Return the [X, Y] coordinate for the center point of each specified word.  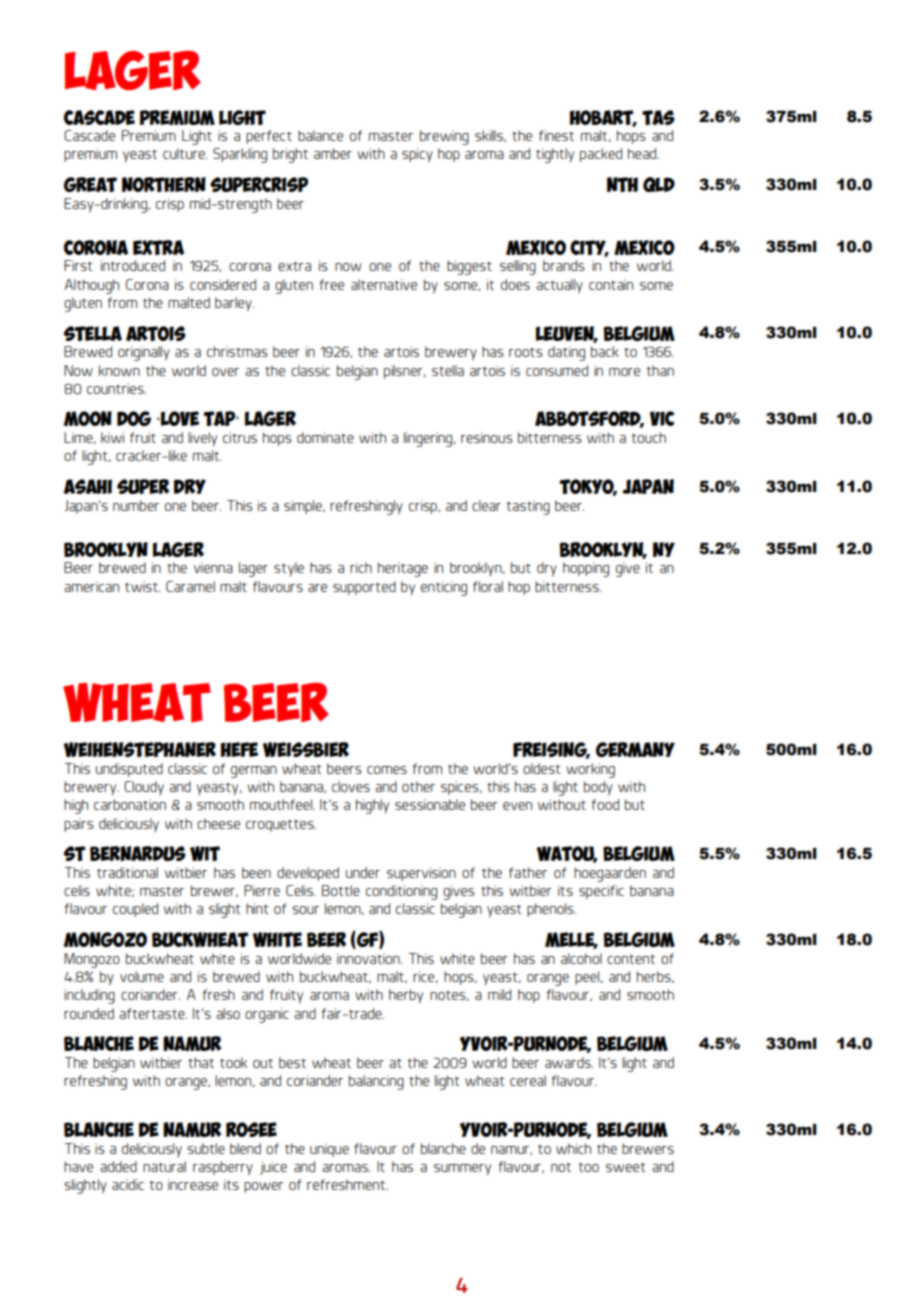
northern [164, 184]
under [363, 872]
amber [333, 153]
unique [329, 1150]
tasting [528, 507]
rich [361, 567]
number [136, 505]
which [573, 1148]
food [605, 804]
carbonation [130, 804]
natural [164, 1166]
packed [601, 155]
